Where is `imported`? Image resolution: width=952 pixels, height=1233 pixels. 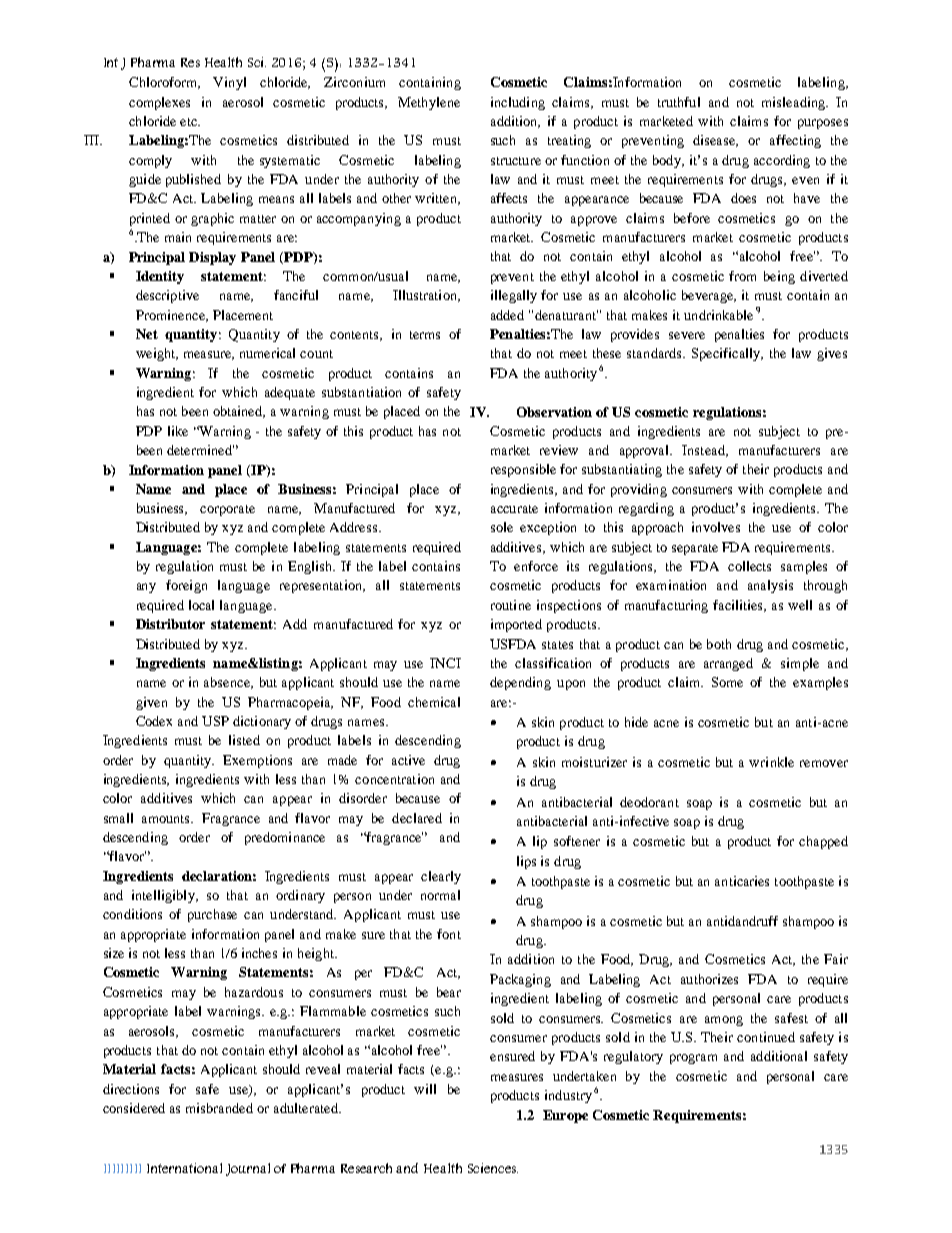 imported is located at coordinates (516, 625).
